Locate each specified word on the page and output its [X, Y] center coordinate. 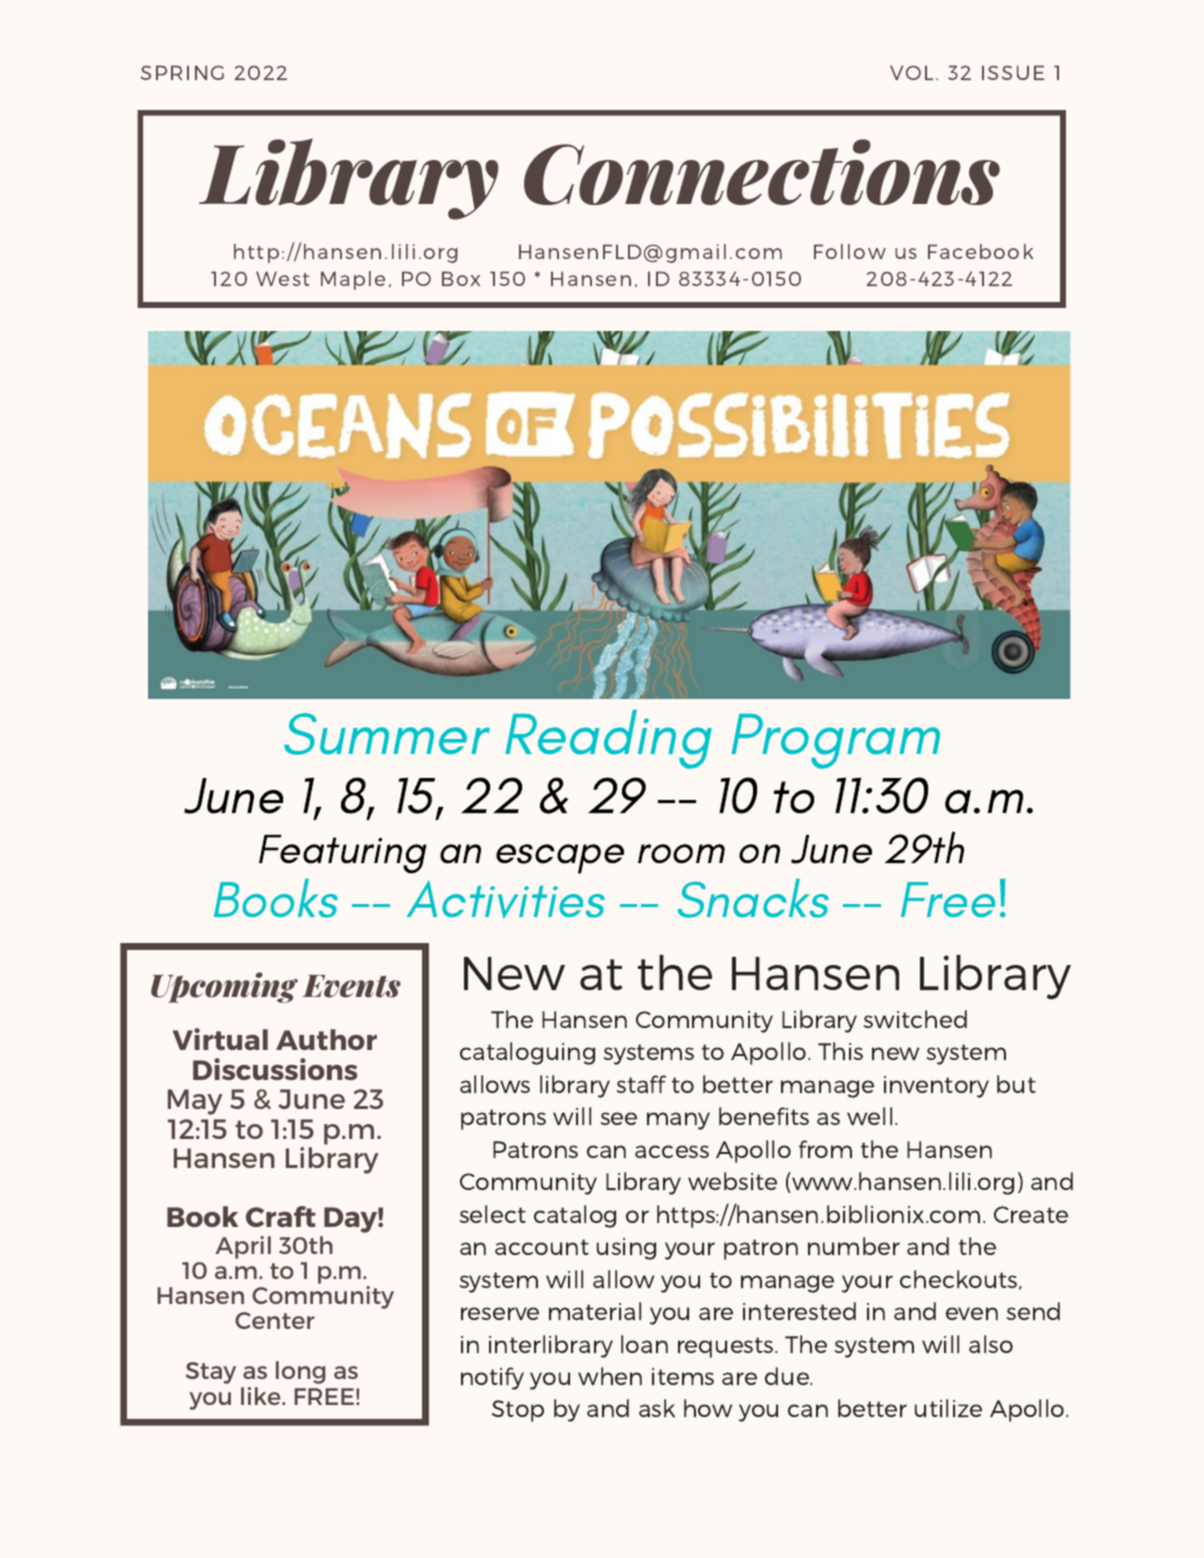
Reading [608, 739]
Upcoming [224, 987]
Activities [506, 899]
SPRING [182, 72]
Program [835, 741]
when [610, 1376]
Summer [387, 734]
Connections [762, 172]
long [301, 1372]
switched [915, 1019]
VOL [911, 72]
